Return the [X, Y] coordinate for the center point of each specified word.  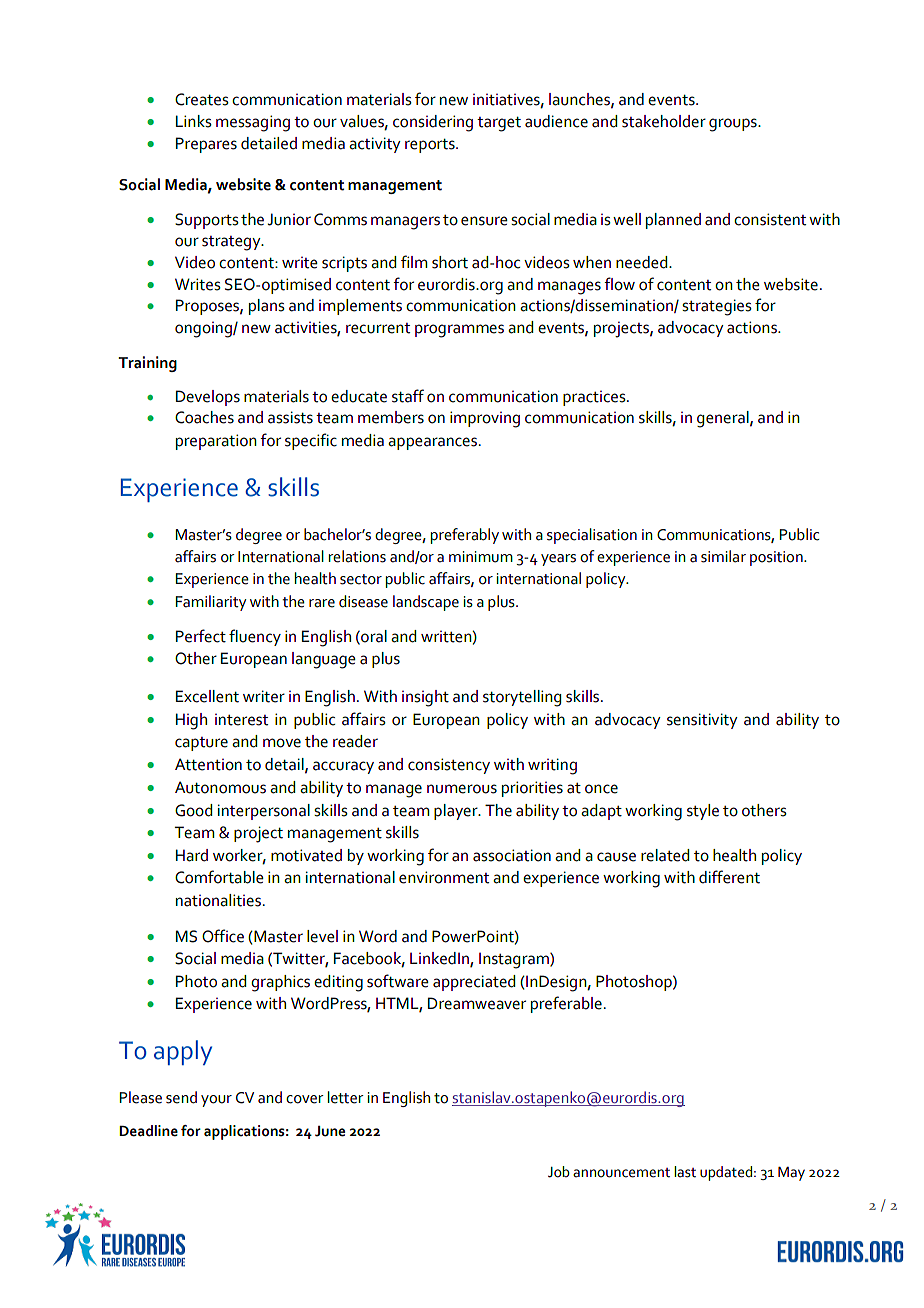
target [499, 124]
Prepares [206, 145]
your [216, 1101]
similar [723, 556]
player [457, 812]
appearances [434, 443]
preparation [216, 442]
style [703, 812]
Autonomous [220, 787]
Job [559, 1172]
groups [734, 125]
